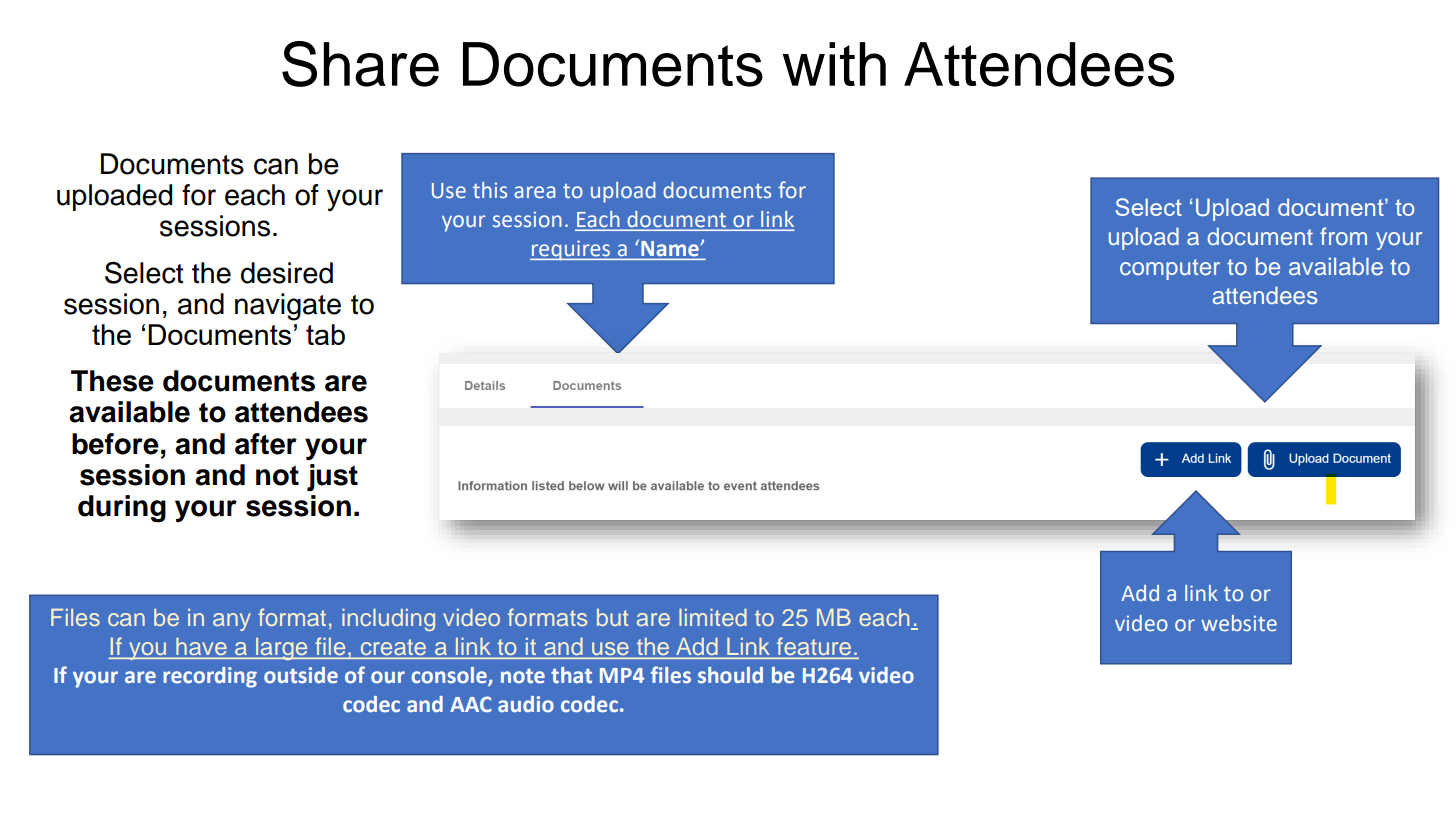  Describe the element at coordinates (122, 509) in the screenshot. I see `during` at that location.
